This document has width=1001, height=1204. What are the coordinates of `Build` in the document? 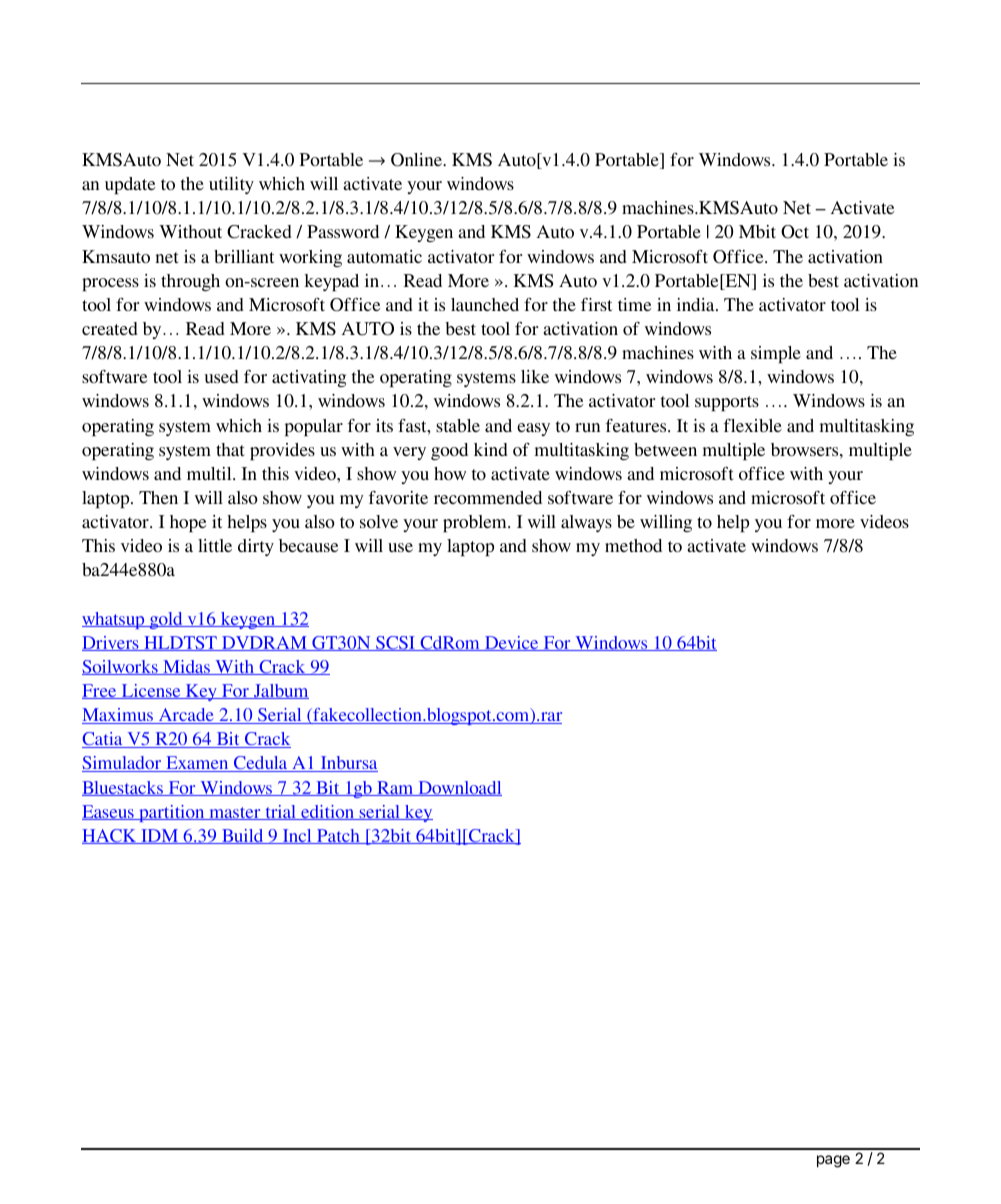 It's located at (243, 836).
